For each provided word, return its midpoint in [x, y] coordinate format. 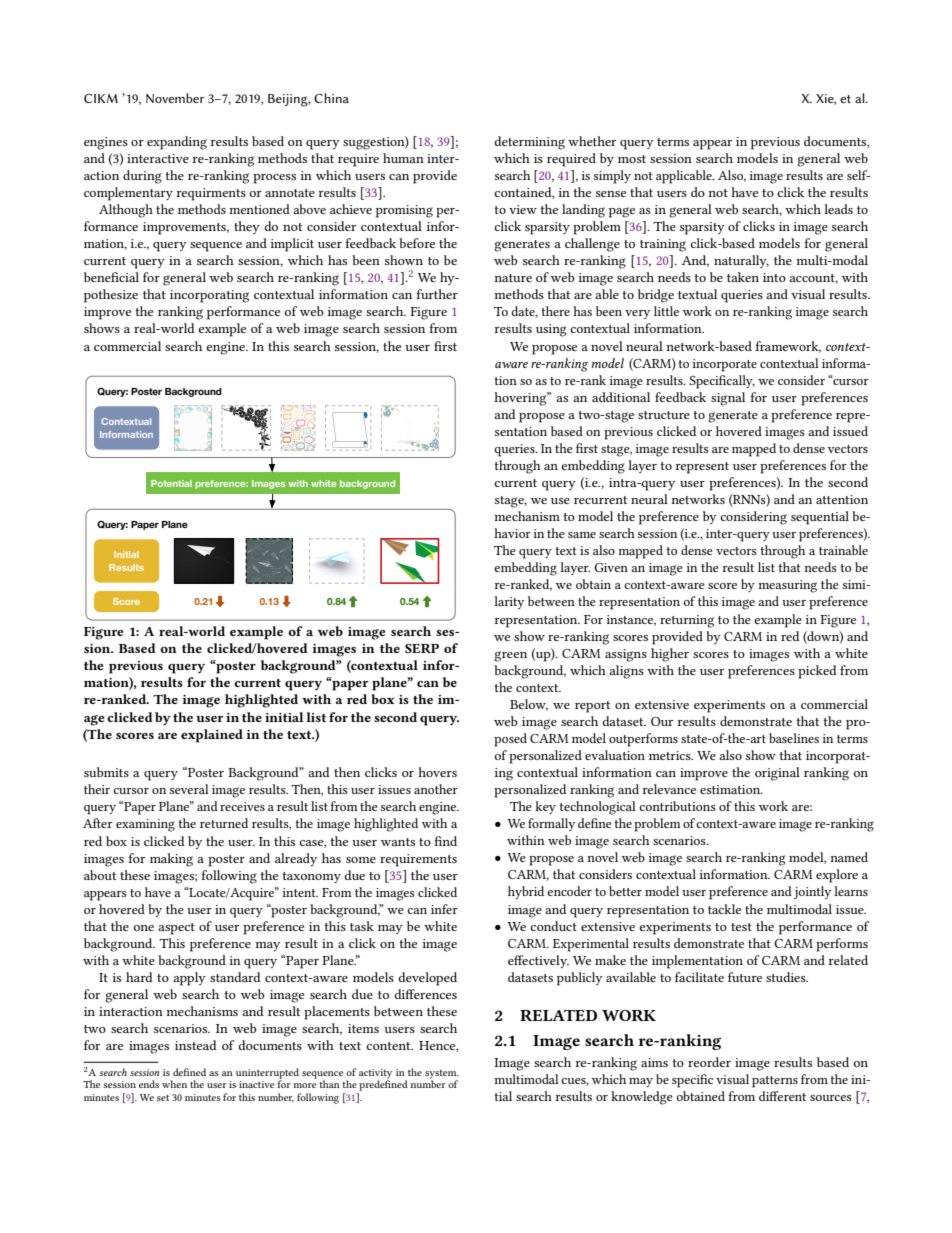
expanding [177, 143]
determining [529, 143]
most [632, 159]
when [174, 1084]
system [441, 1075]
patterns [775, 1082]
